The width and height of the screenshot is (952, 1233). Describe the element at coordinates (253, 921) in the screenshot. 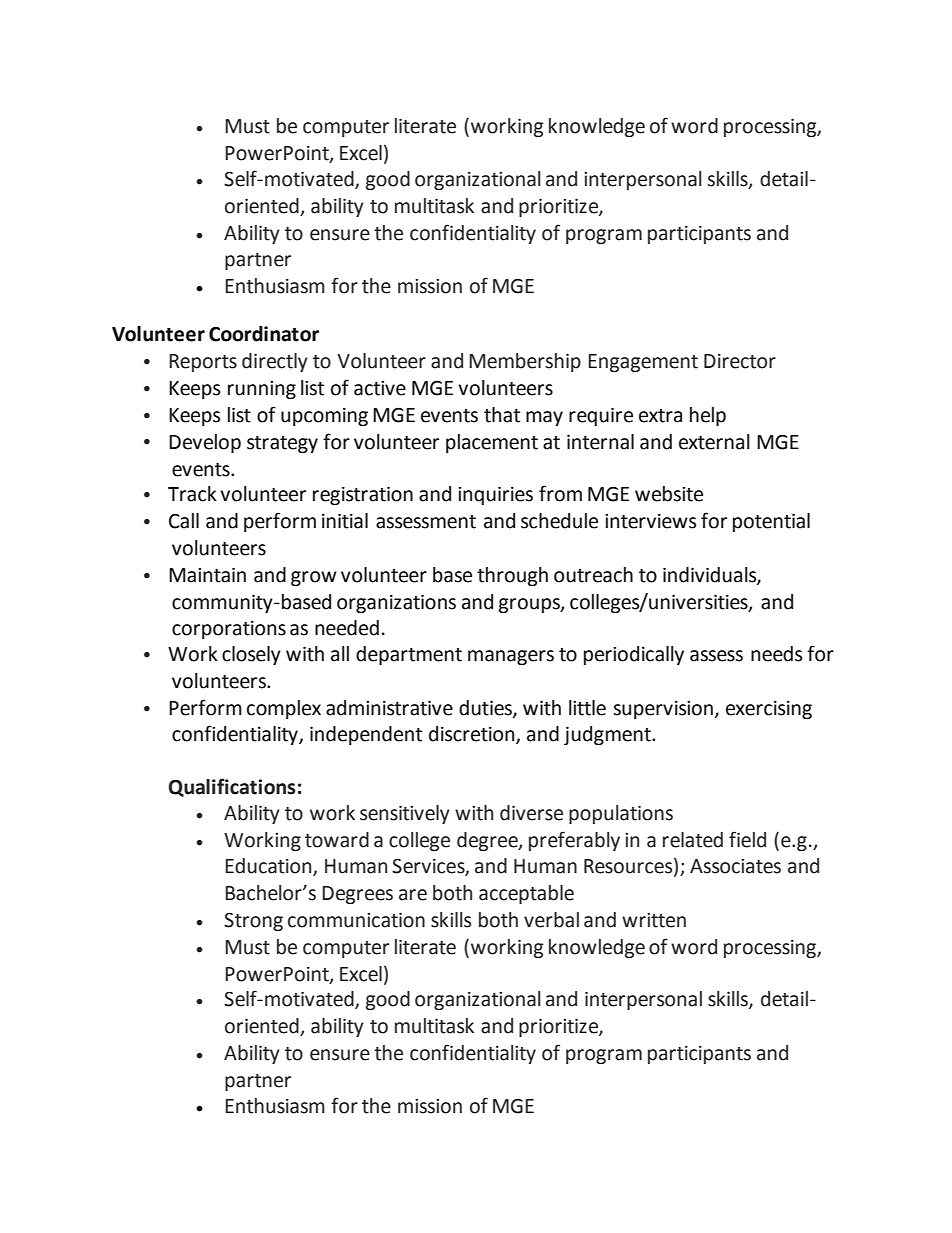

I see `Strong` at that location.
